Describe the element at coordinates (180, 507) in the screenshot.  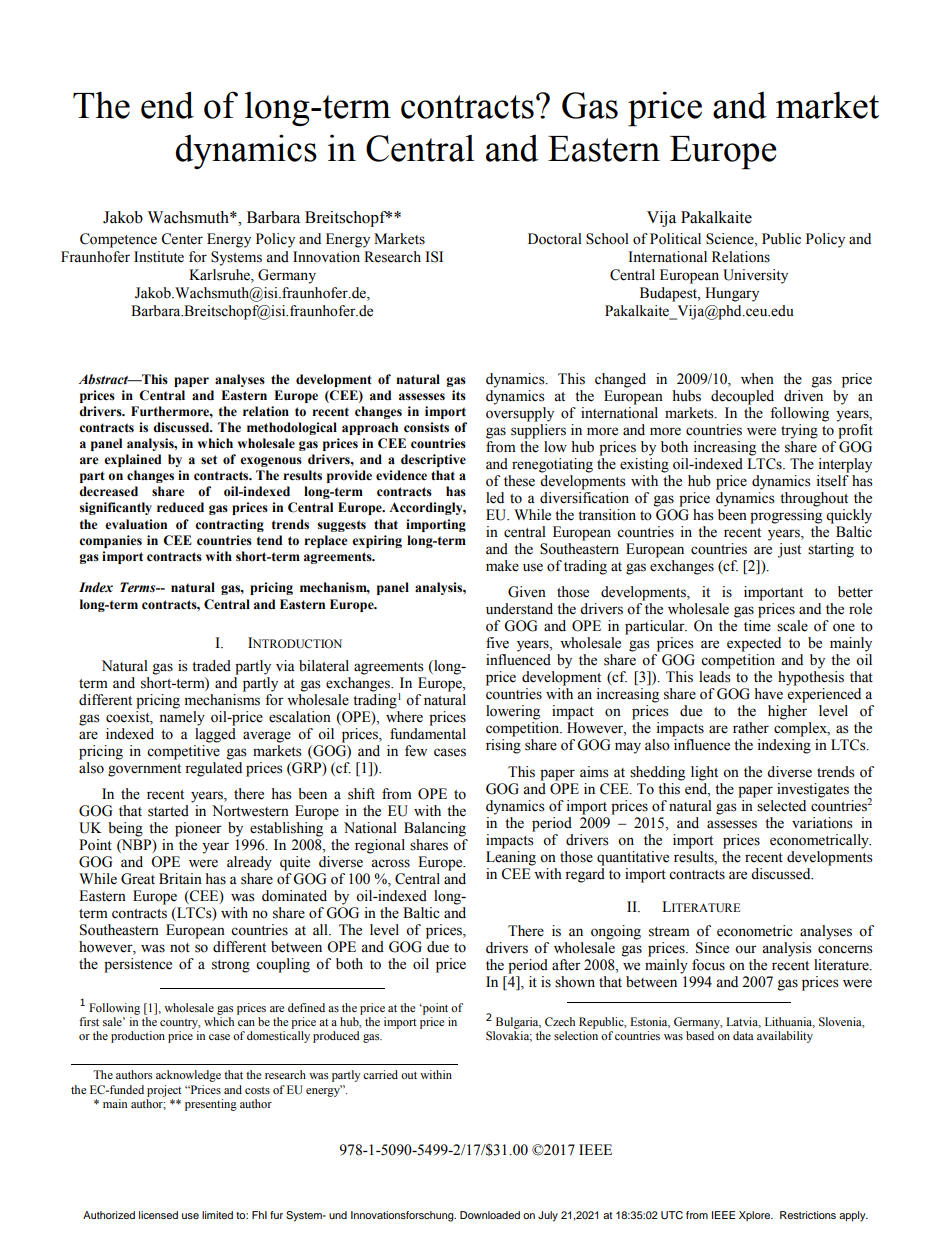
I see `reduced` at that location.
